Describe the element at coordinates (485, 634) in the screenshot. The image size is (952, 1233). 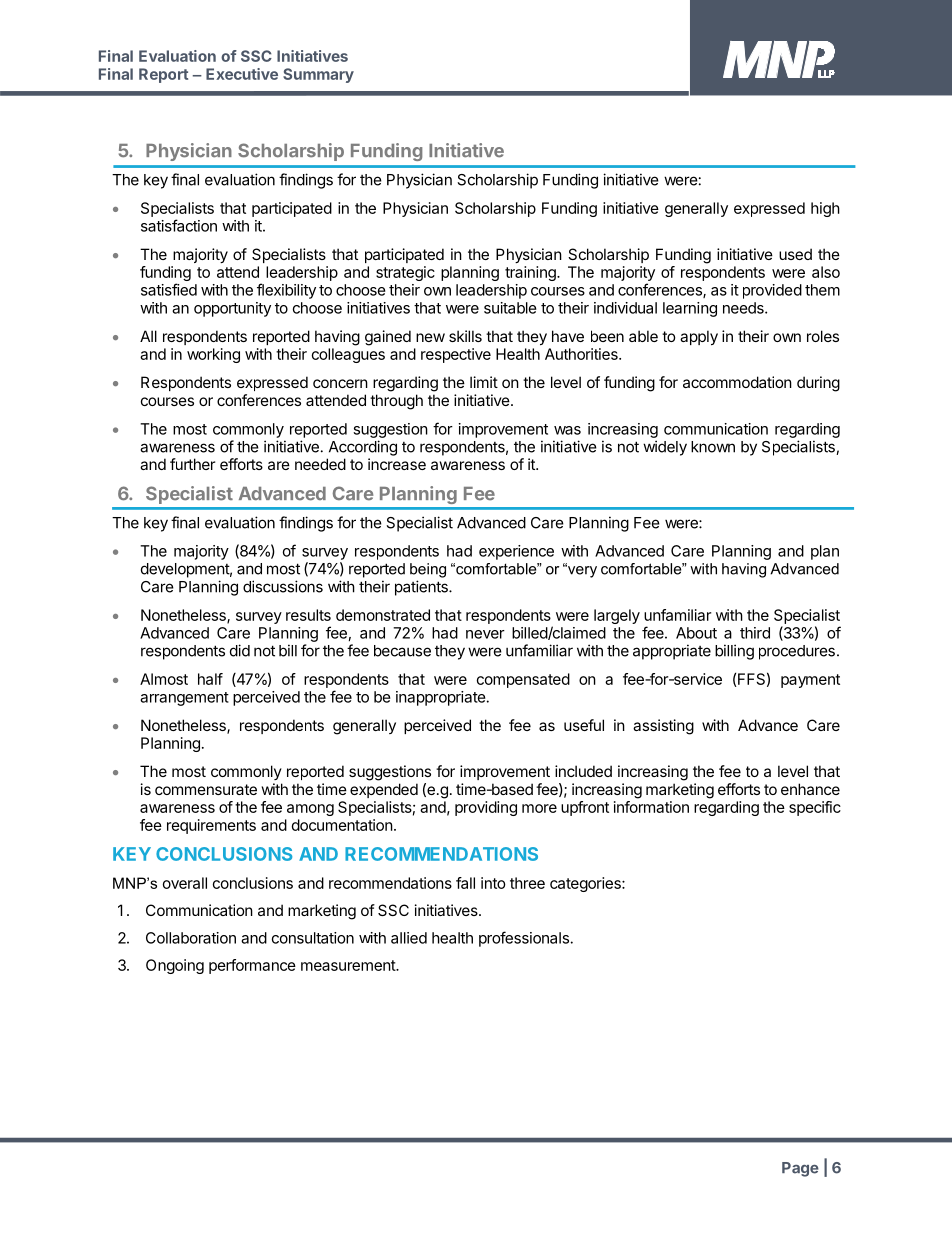
I see `never` at that location.
